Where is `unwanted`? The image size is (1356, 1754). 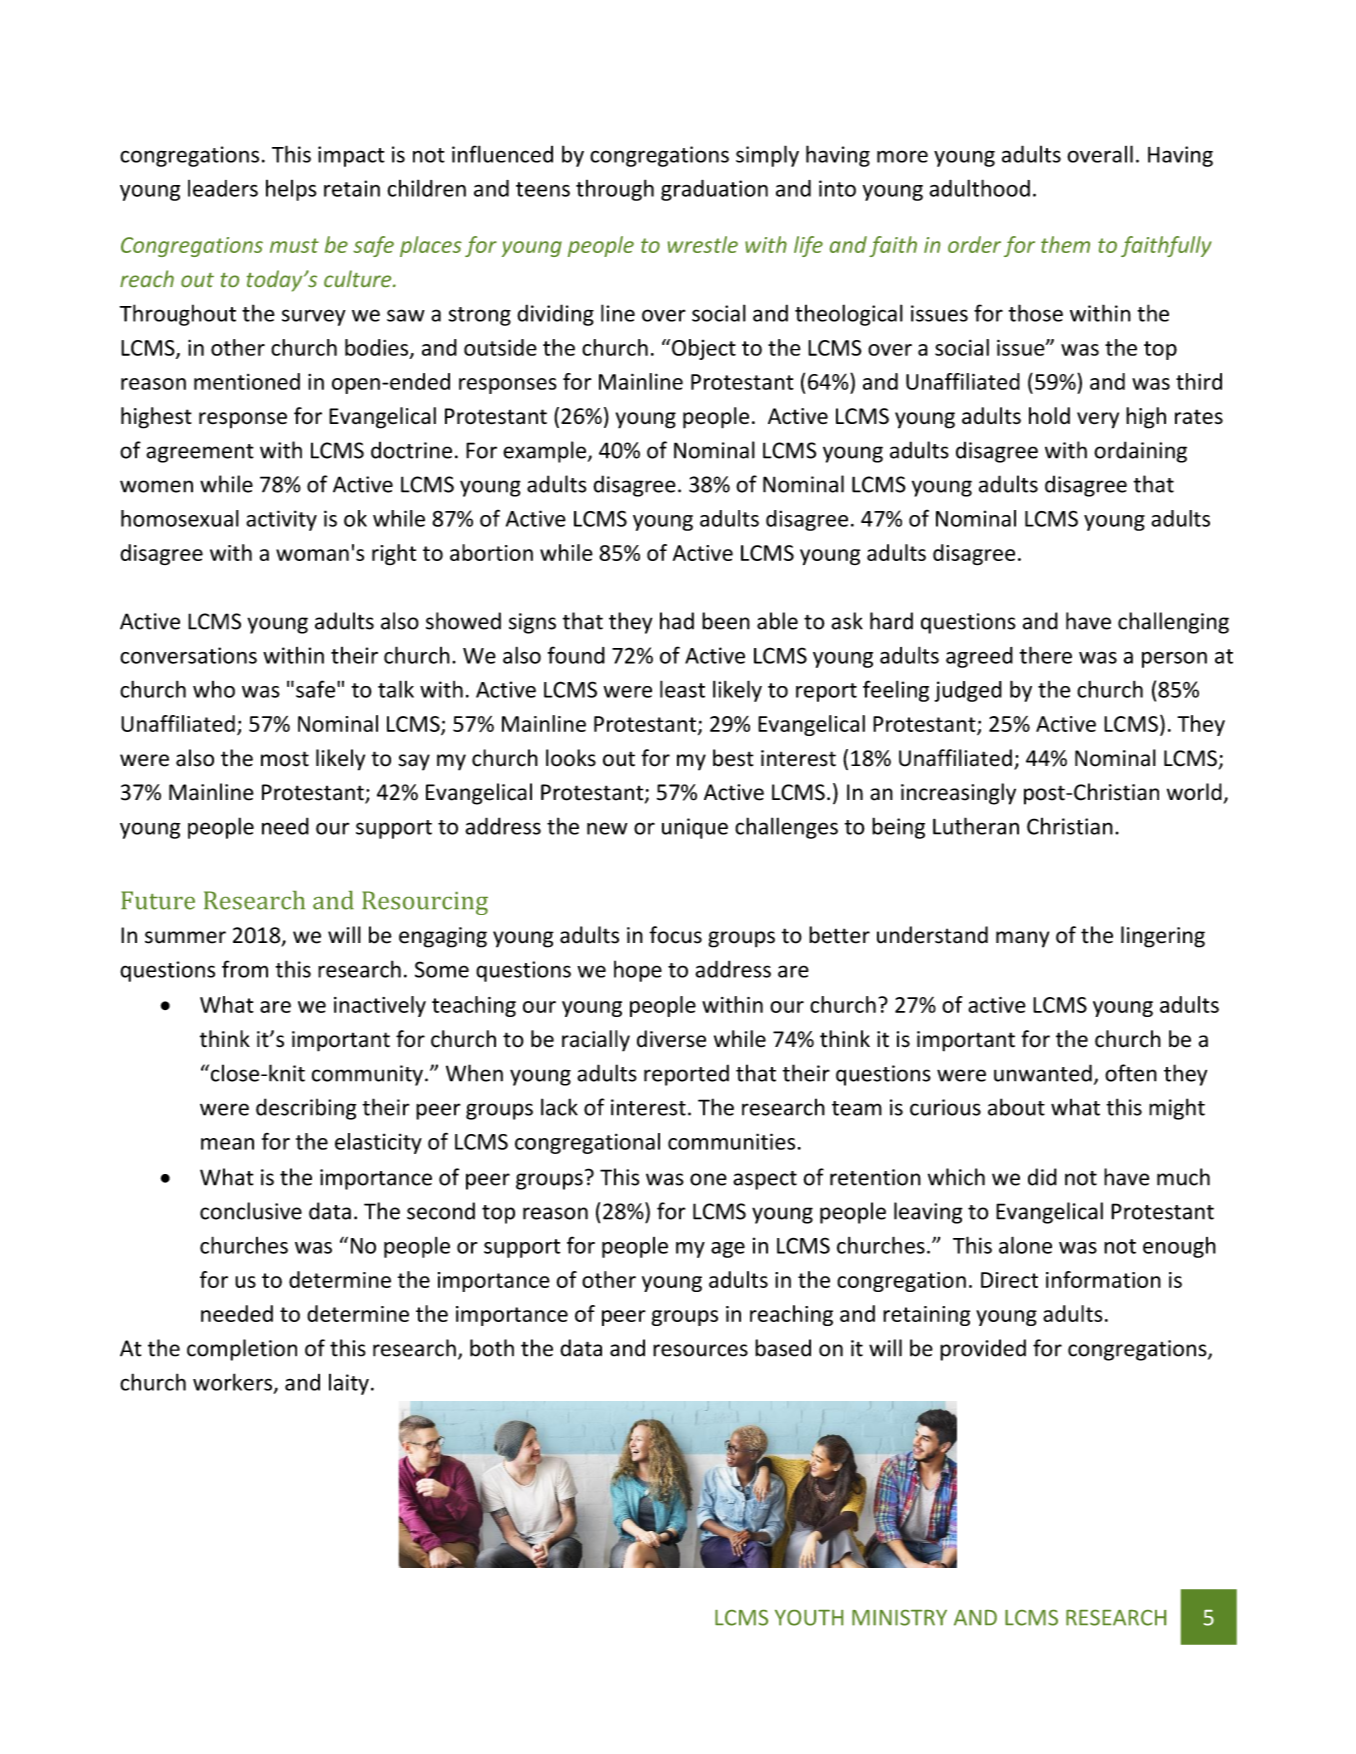 unwanted is located at coordinates (1043, 1073).
